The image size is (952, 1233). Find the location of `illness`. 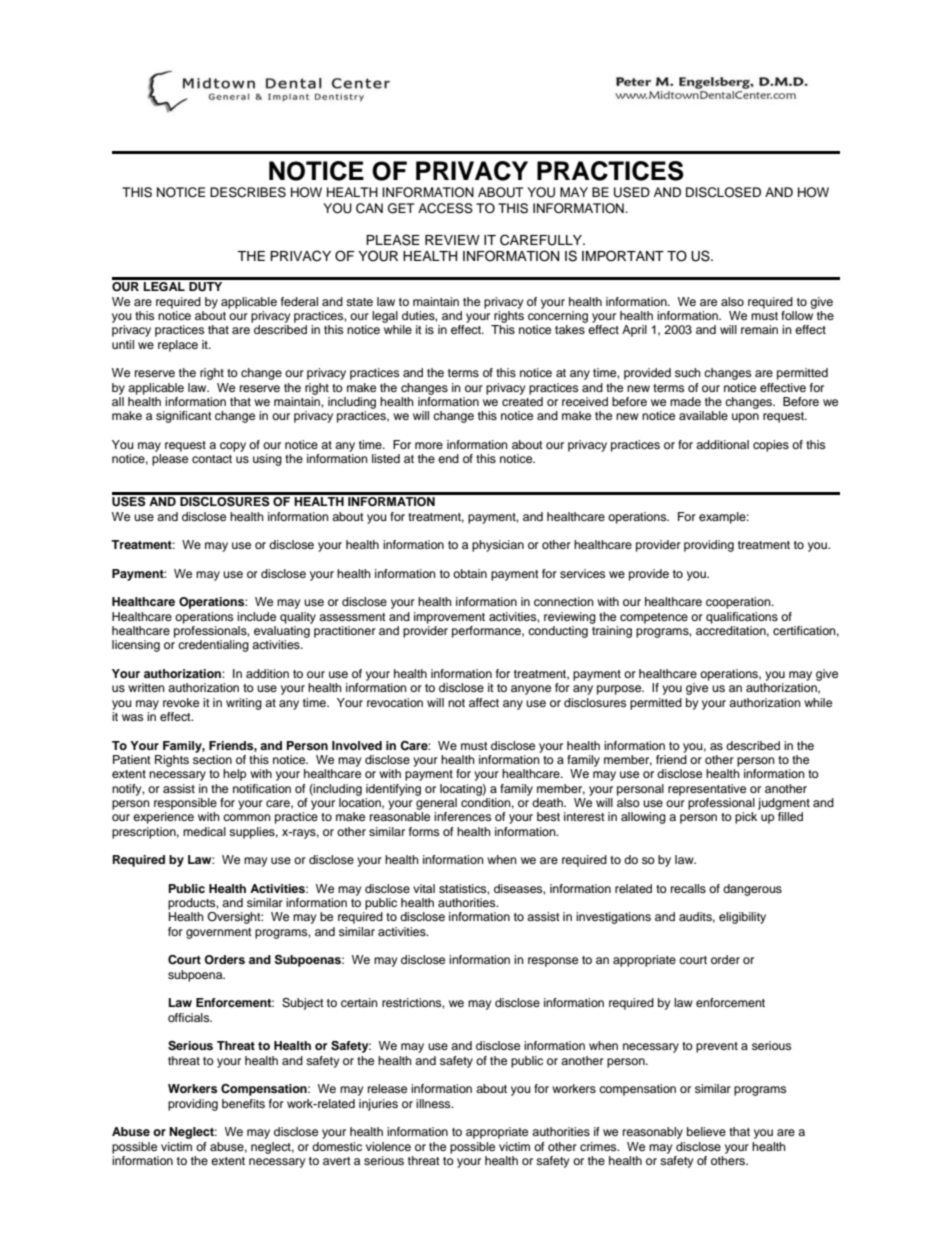

illness is located at coordinates (434, 1103).
